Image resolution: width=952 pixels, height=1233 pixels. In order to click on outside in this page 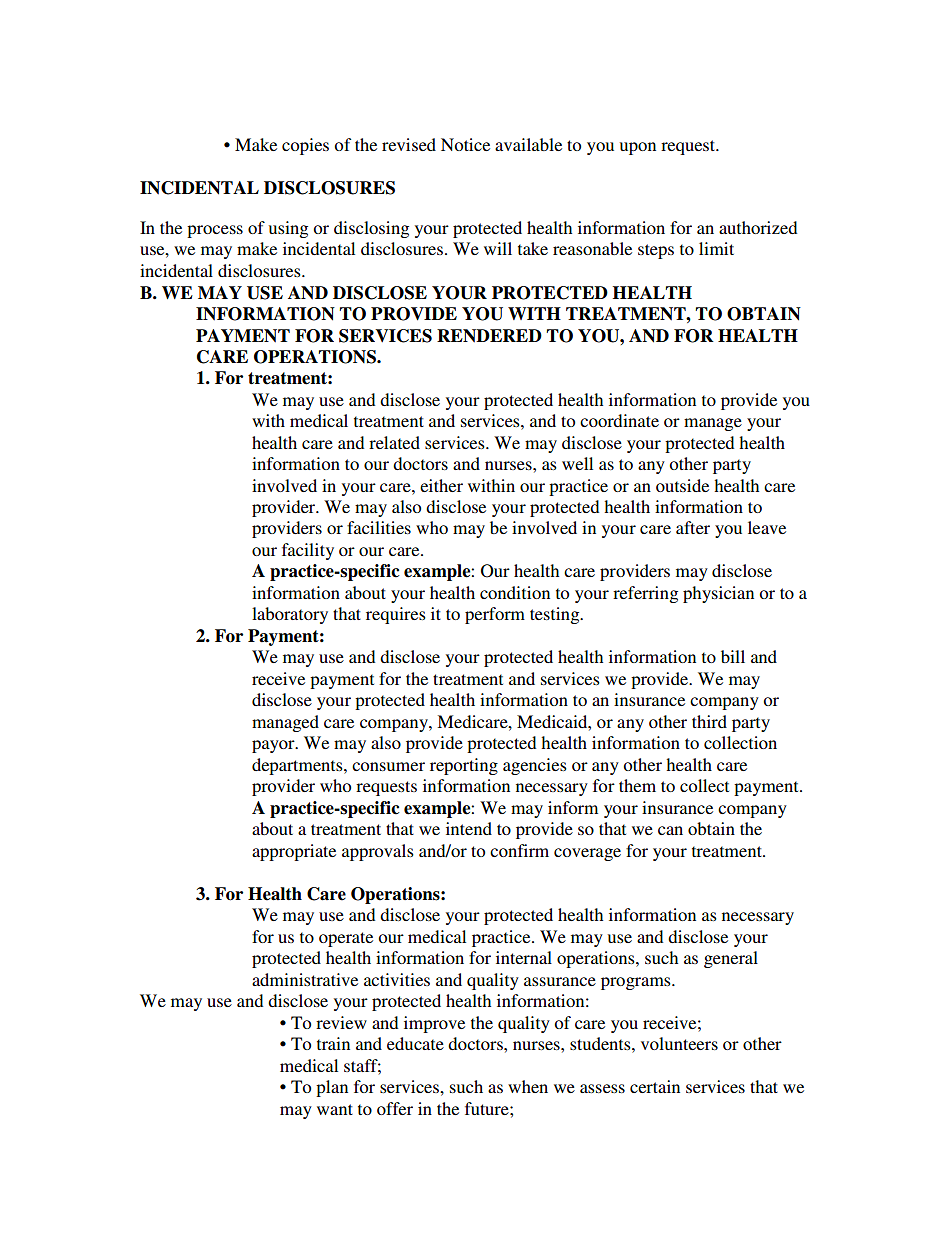, I will do `click(682, 485)`.
